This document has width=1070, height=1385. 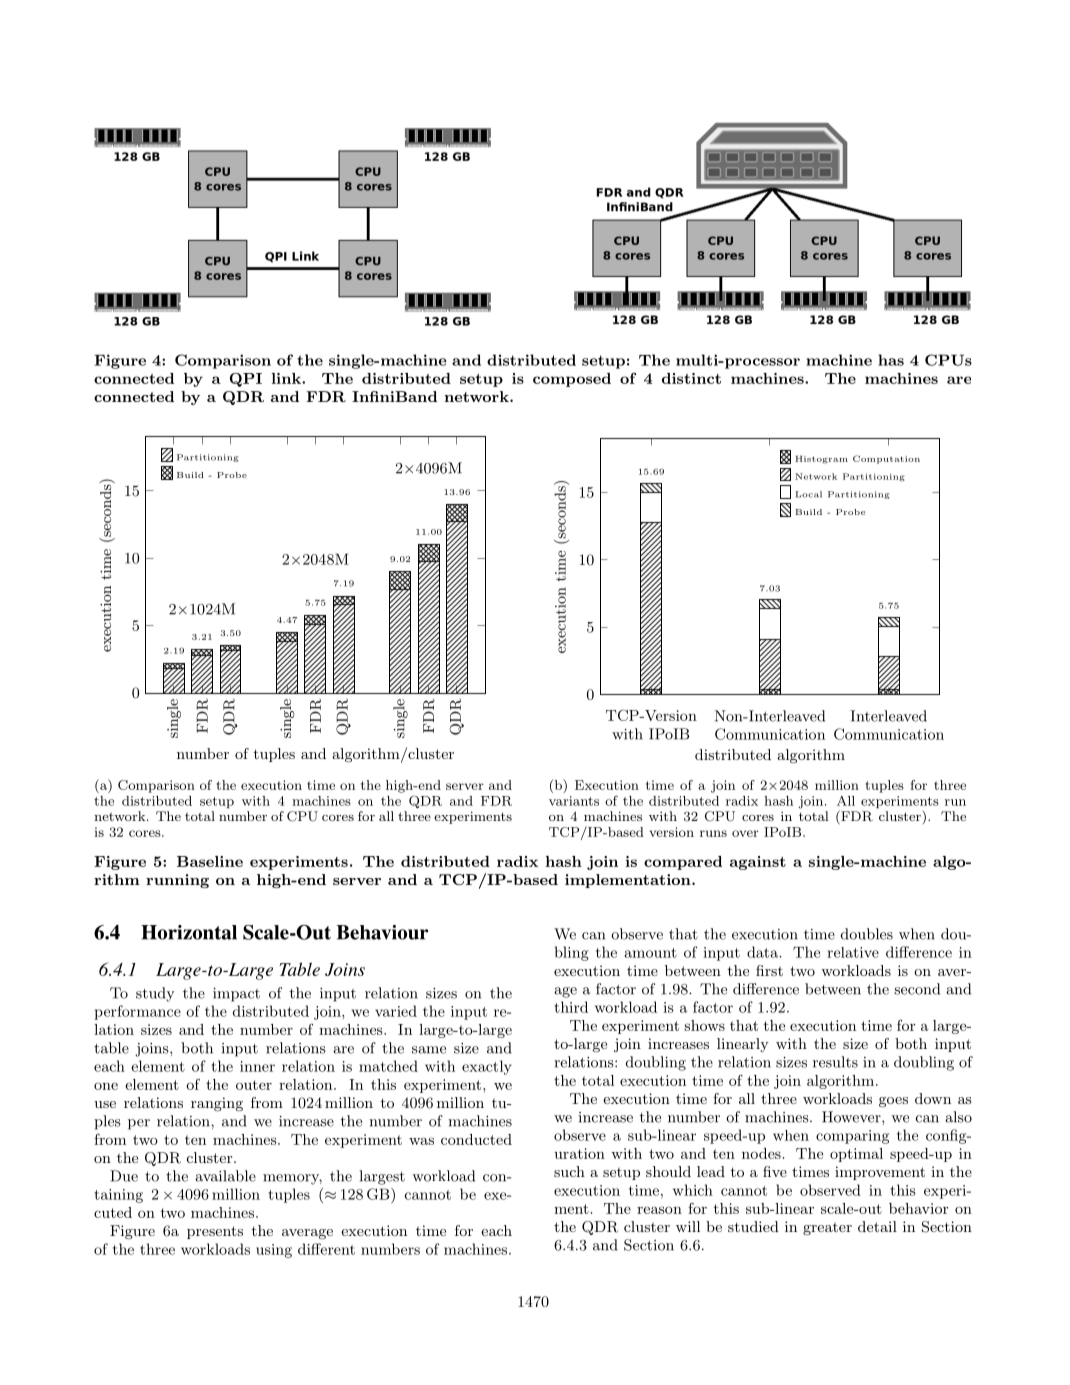 What do you see at coordinates (189, 932) in the document?
I see `Horizontal` at bounding box center [189, 932].
